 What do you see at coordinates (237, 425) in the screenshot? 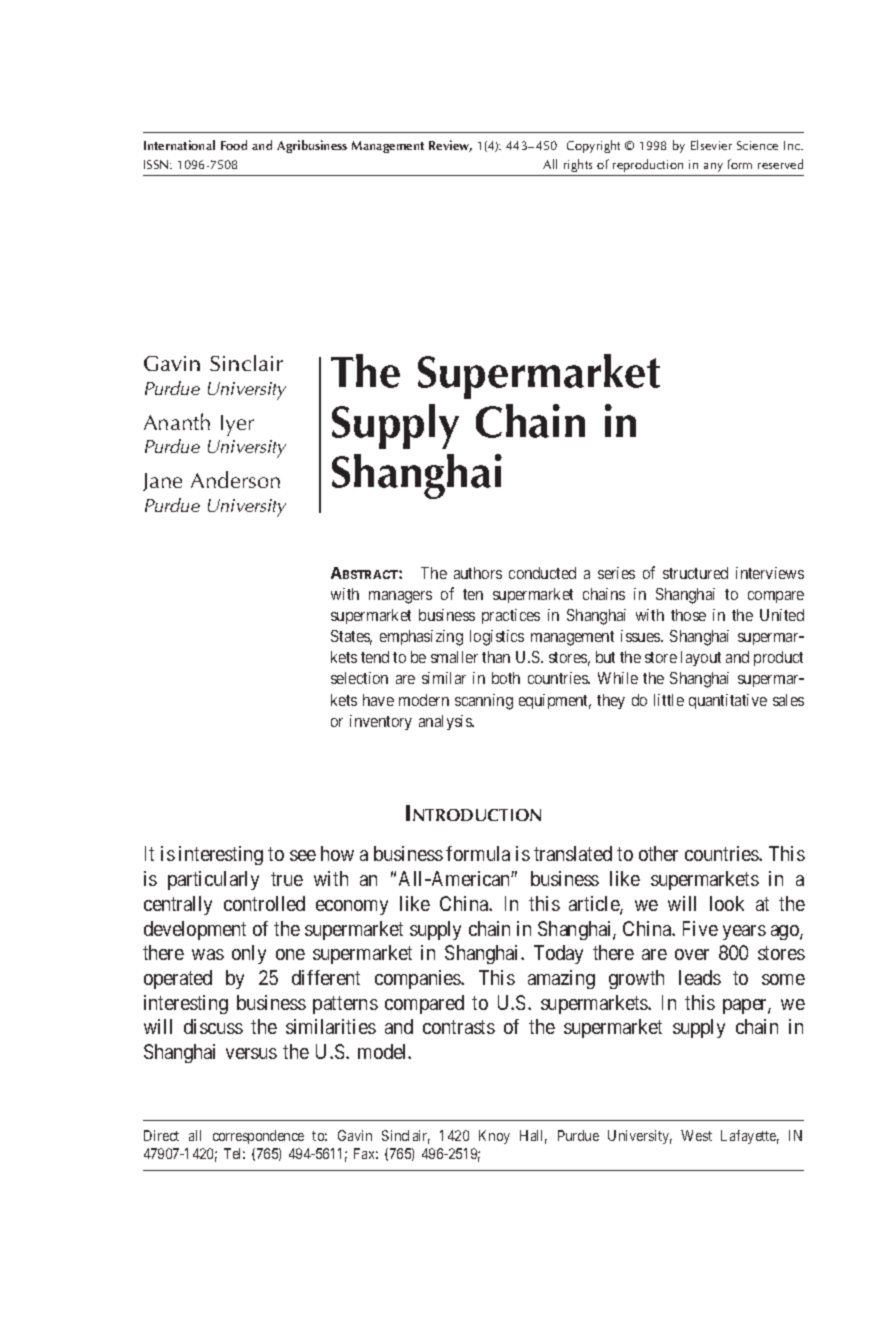
I see `Iyer` at bounding box center [237, 425].
